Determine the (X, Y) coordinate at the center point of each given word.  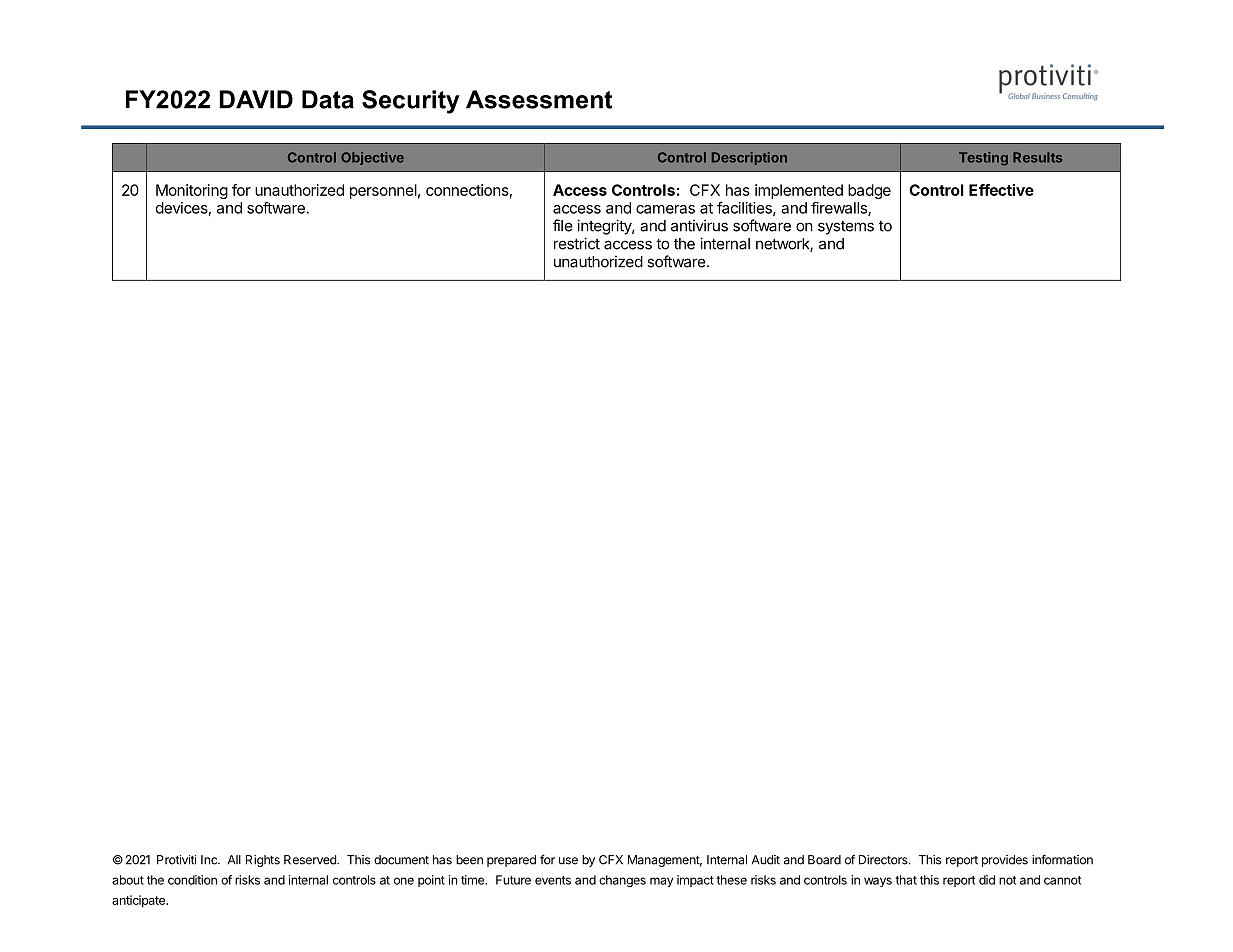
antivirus (699, 225)
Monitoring (192, 191)
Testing (983, 159)
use (568, 861)
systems (846, 228)
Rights (263, 861)
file (563, 225)
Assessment (539, 99)
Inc (210, 860)
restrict (577, 243)
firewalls (840, 208)
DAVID (256, 99)
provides (1005, 861)
